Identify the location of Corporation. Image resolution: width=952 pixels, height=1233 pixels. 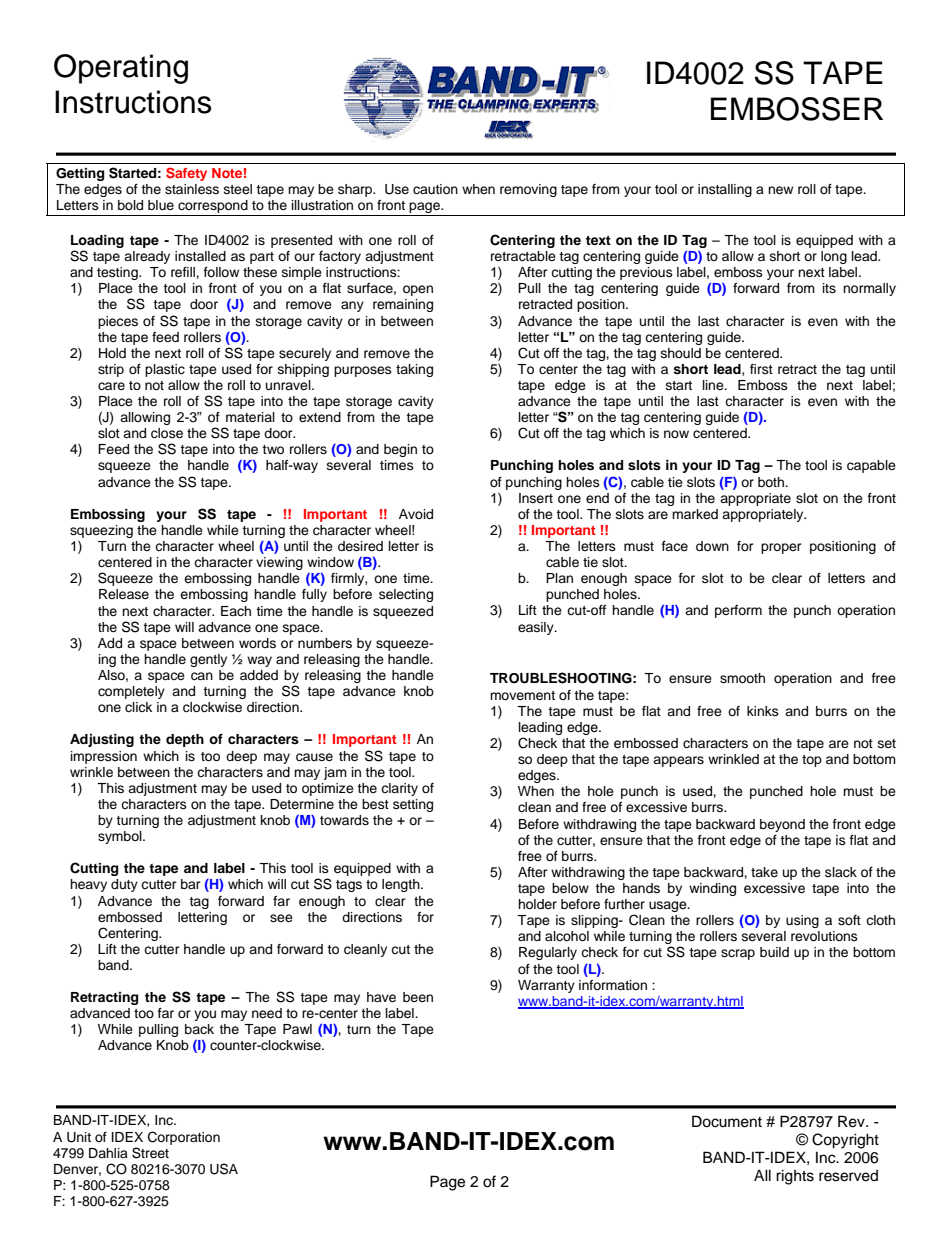
(184, 1138).
